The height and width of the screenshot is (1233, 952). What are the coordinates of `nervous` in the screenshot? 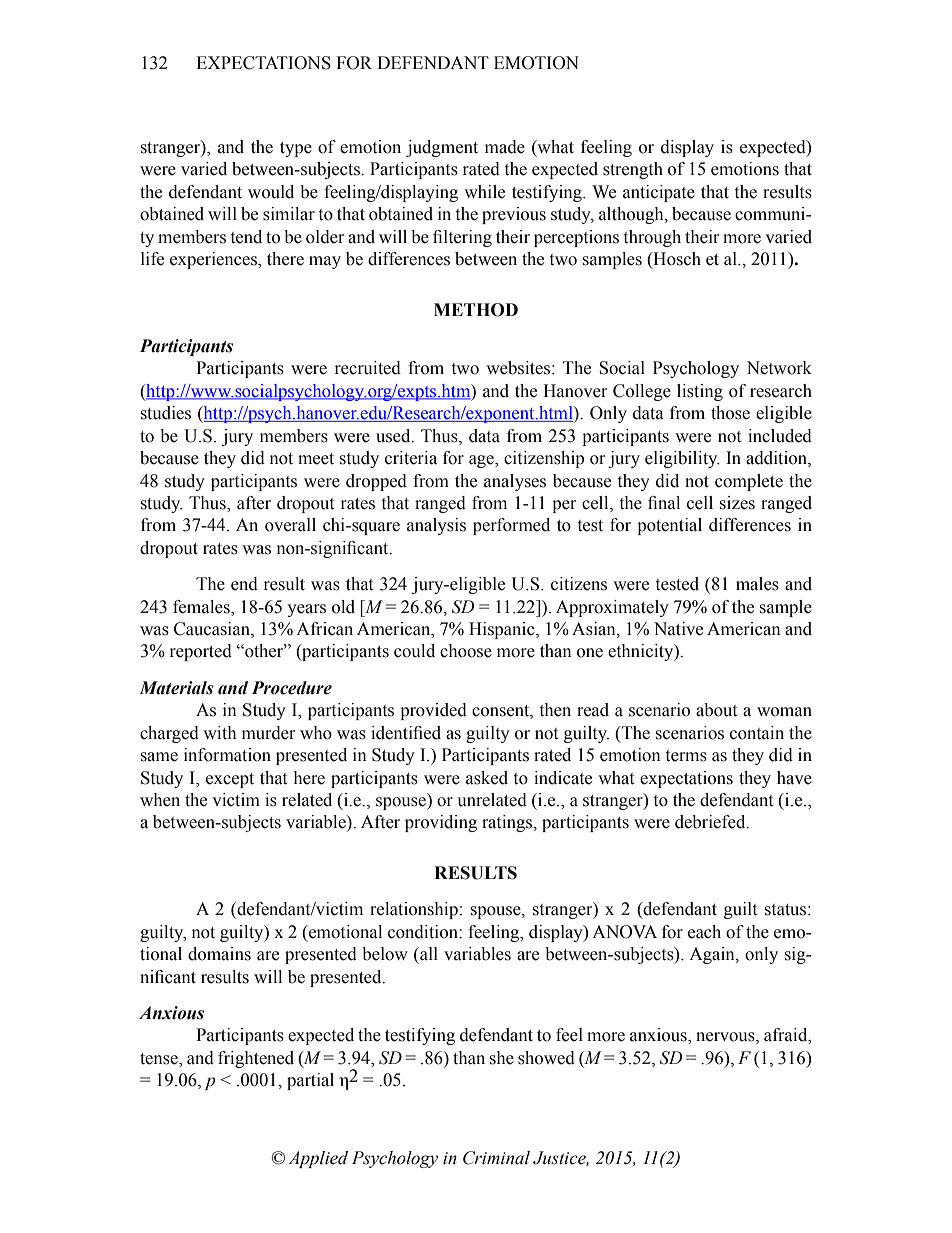 It's located at (726, 1038).
